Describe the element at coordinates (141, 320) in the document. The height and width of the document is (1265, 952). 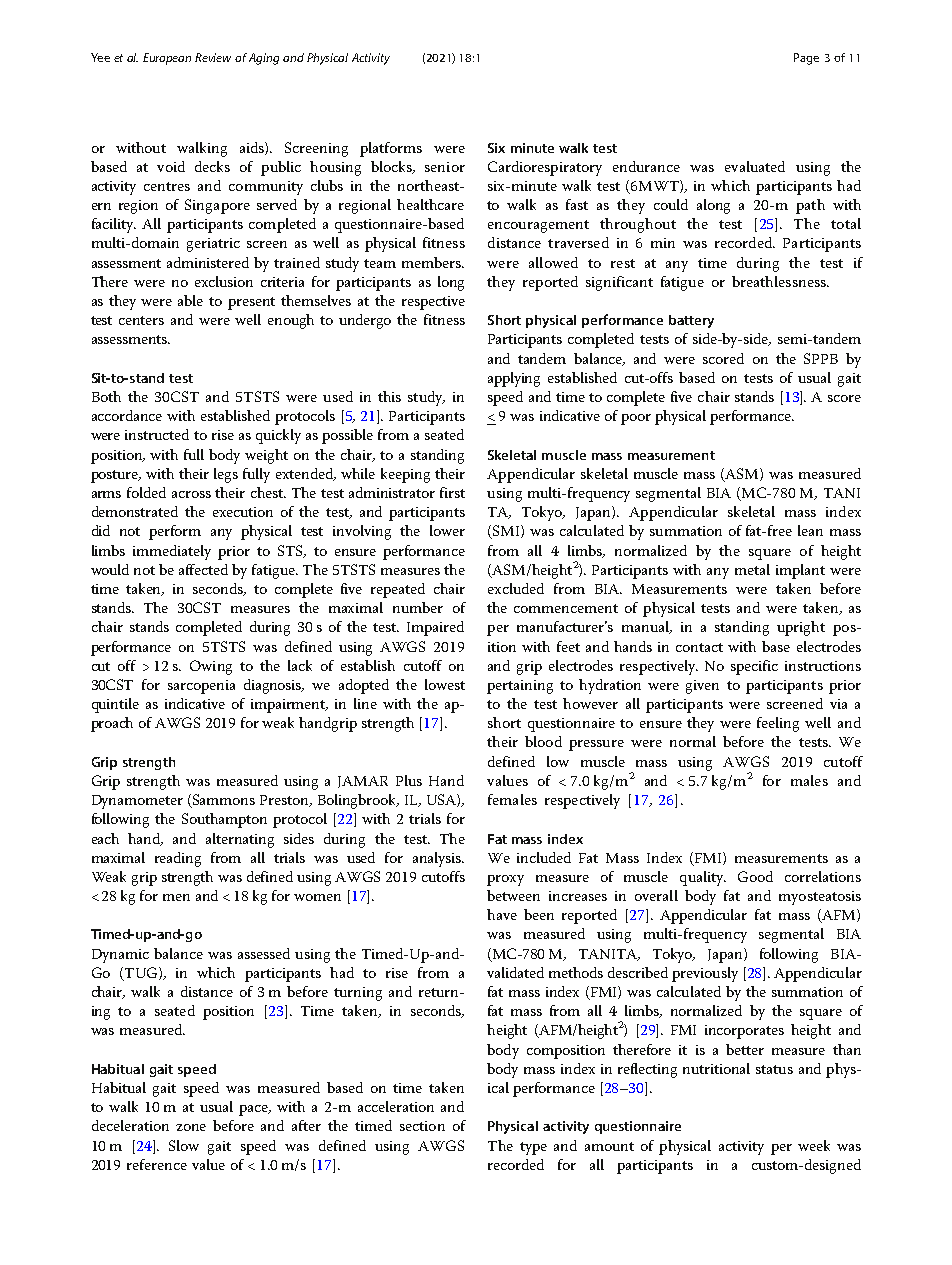
I see `centers` at that location.
